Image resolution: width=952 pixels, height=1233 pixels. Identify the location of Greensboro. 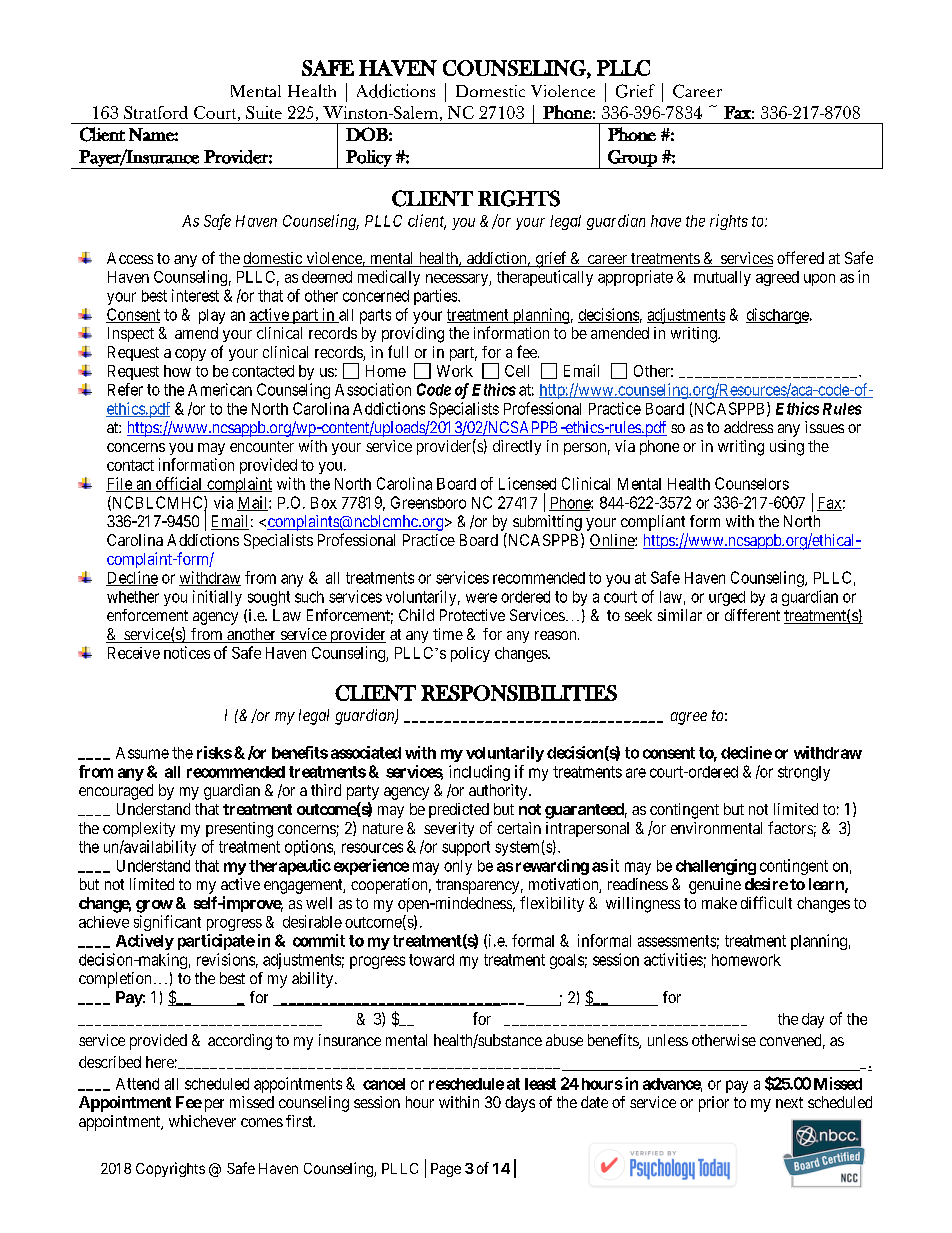
(428, 502).
